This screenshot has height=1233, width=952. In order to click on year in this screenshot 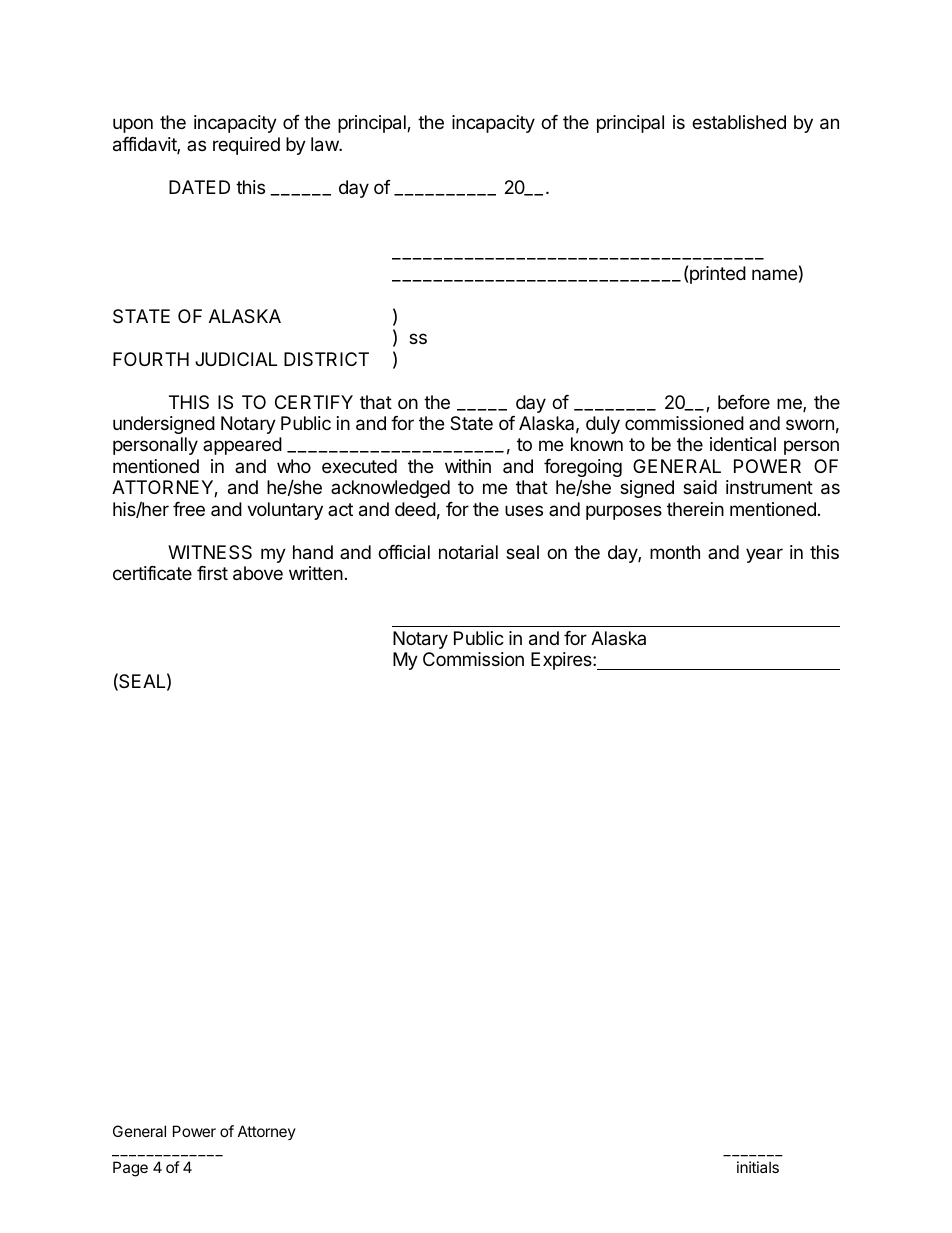, I will do `click(764, 555)`.
